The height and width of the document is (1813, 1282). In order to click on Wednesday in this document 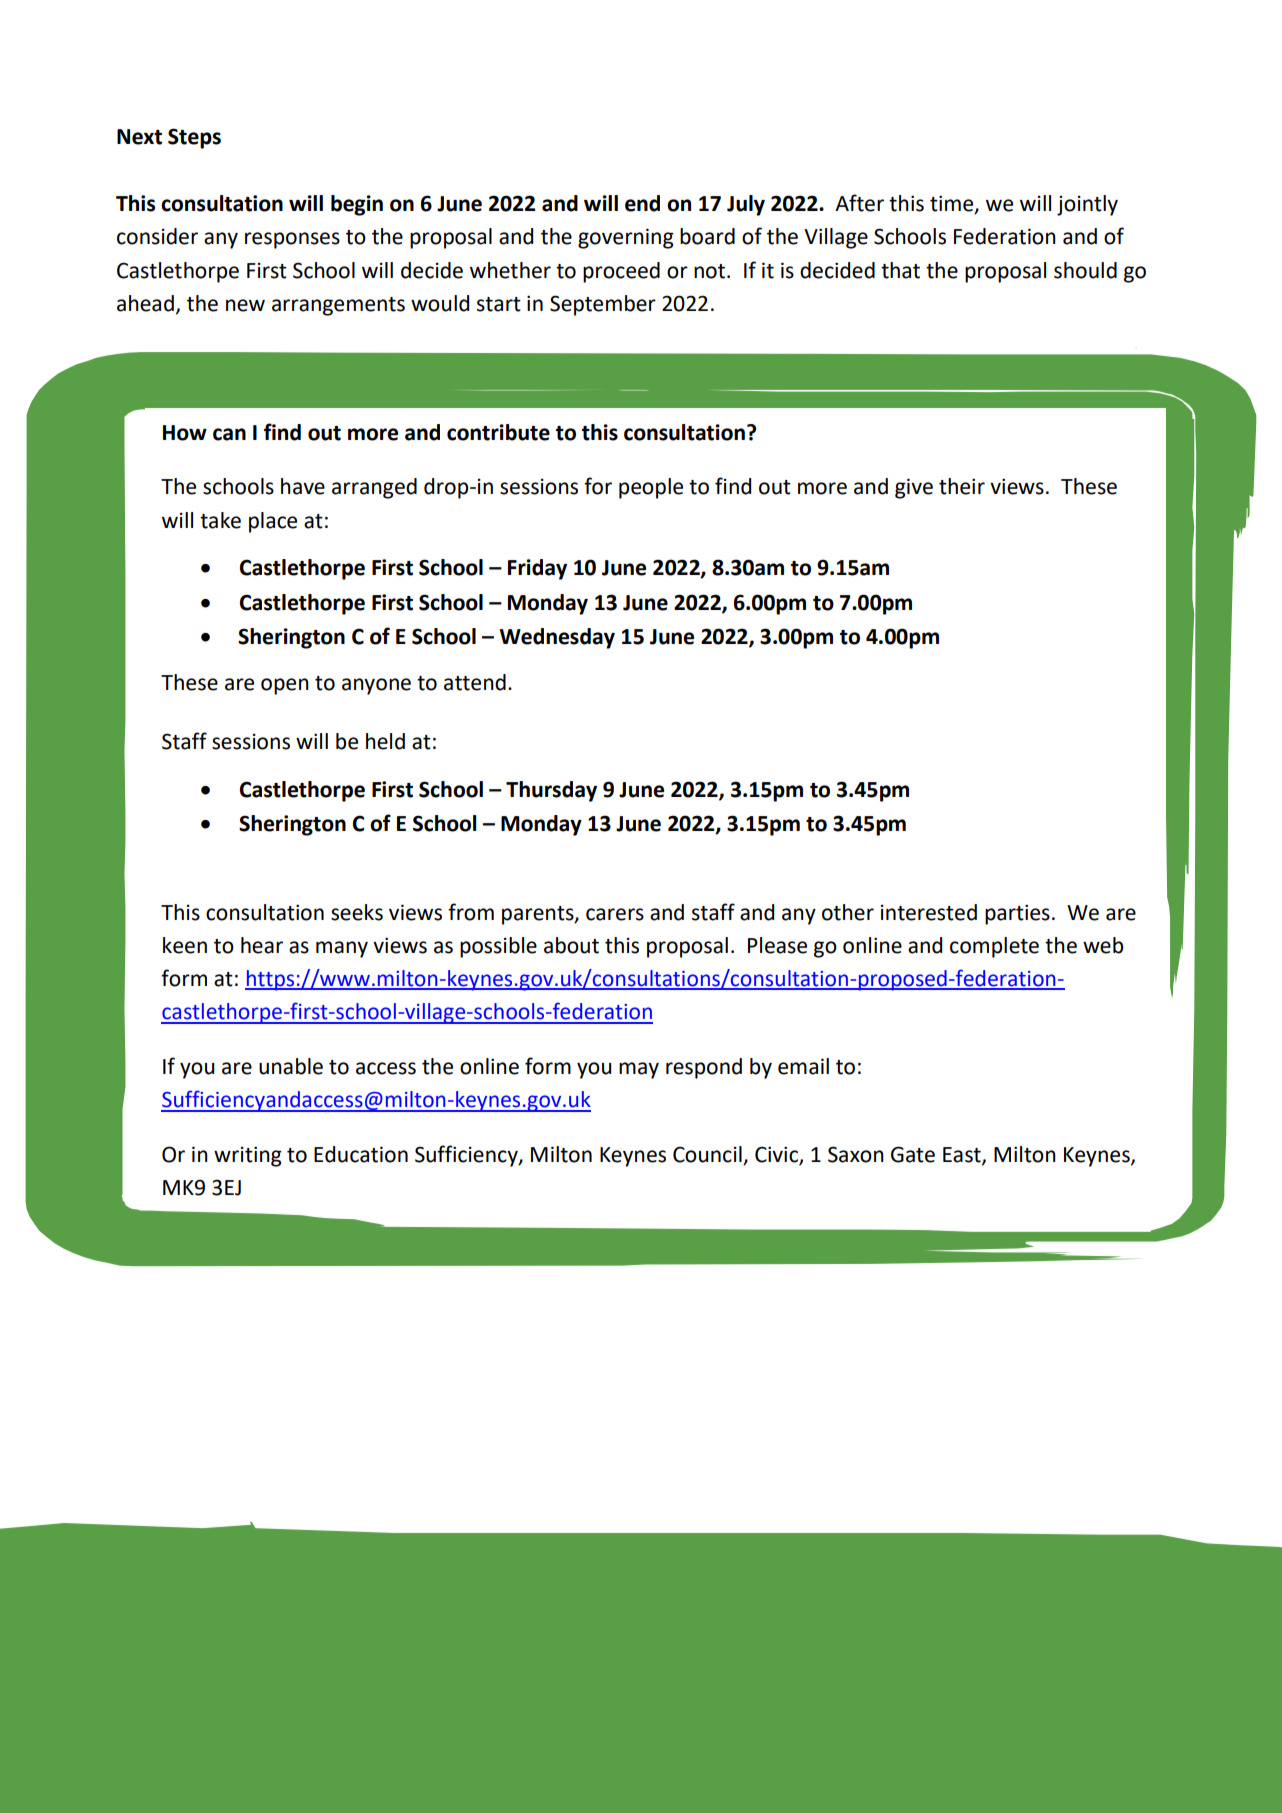, I will do `click(557, 638)`.
